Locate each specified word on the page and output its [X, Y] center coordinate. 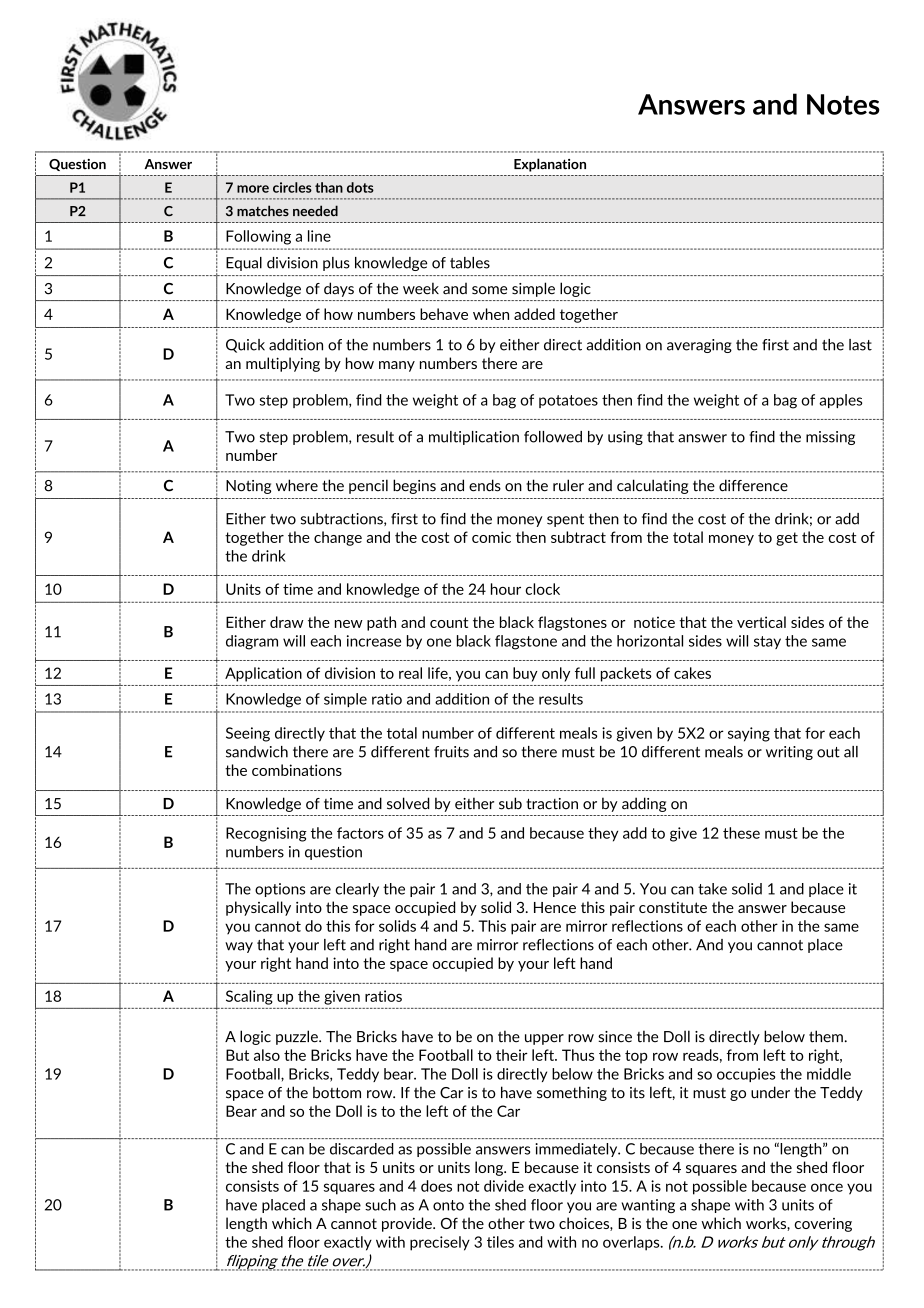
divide [504, 1186]
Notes [843, 104]
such [380, 1205]
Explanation [550, 165]
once [827, 1187]
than [329, 187]
